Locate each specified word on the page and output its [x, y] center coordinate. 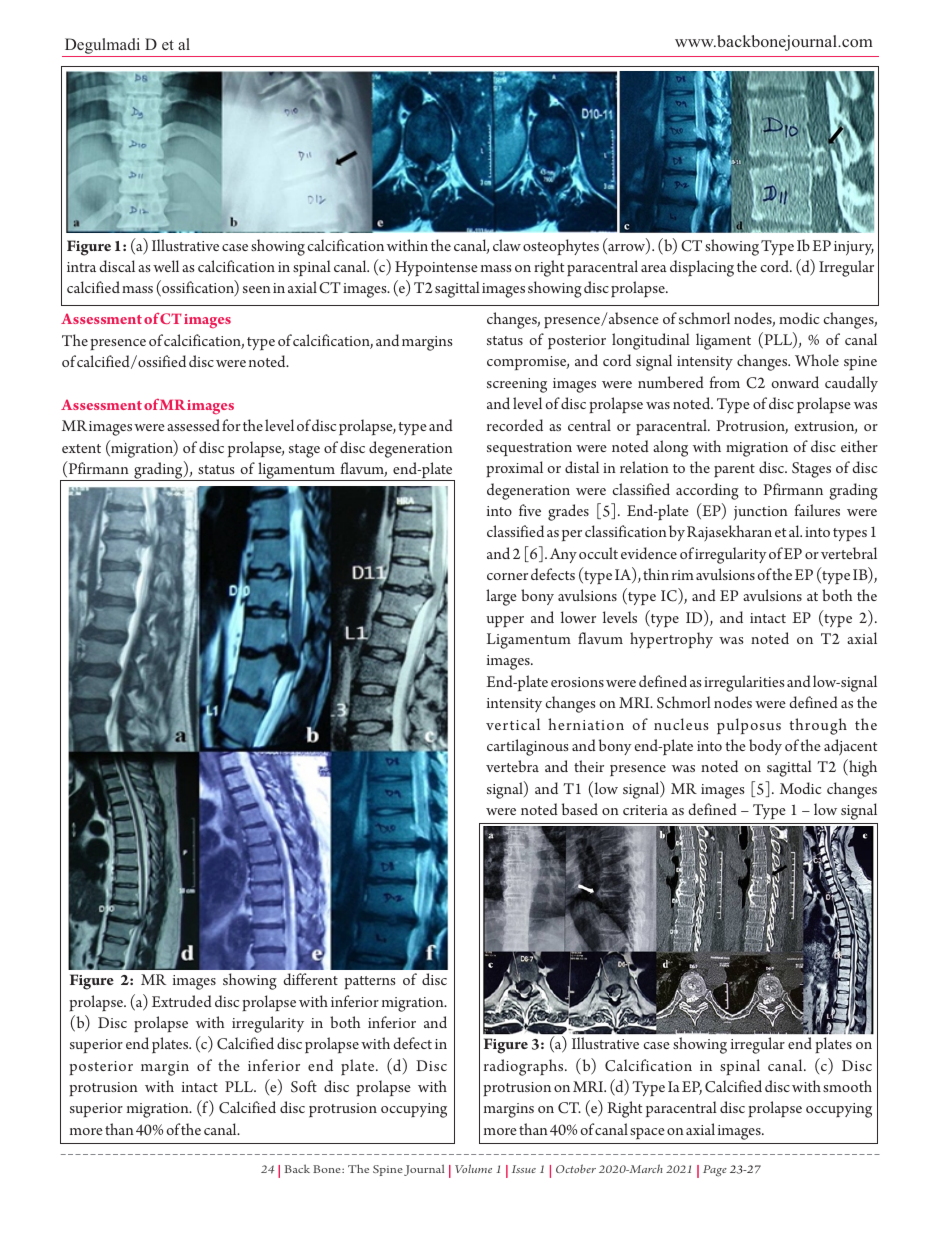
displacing [702, 268]
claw [507, 245]
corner [507, 576]
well [166, 266]
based [579, 809]
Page [715, 1171]
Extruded [182, 1001]
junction [761, 513]
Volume [473, 1168]
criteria [645, 810]
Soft [304, 1086]
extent [81, 448]
